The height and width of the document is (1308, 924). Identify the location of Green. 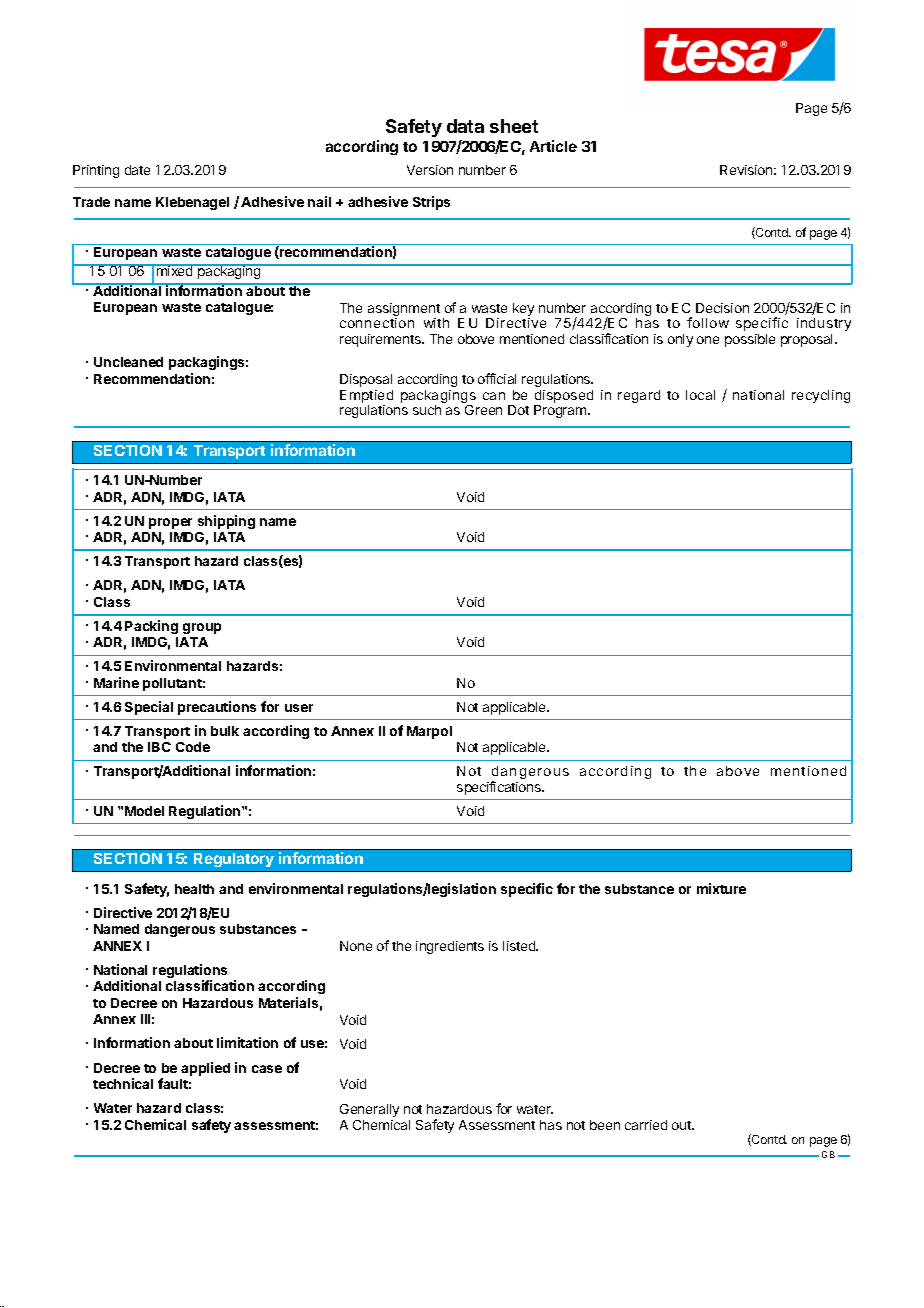
(483, 410).
